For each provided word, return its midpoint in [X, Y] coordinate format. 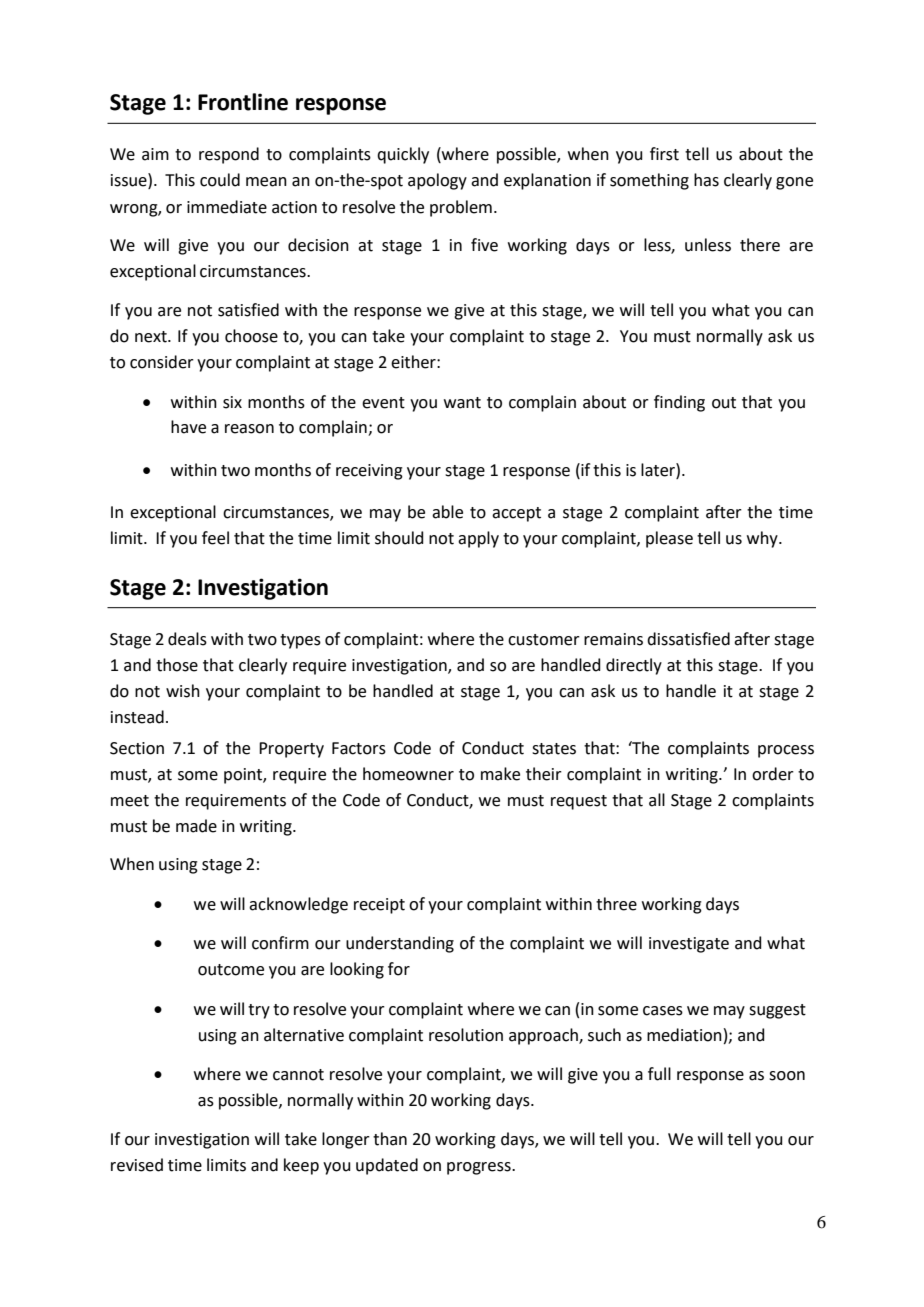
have [188, 427]
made [196, 826]
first [664, 154]
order [773, 774]
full [659, 1074]
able [447, 512]
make [500, 774]
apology [437, 181]
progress [480, 1168]
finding [679, 403]
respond [229, 155]
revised [137, 1165]
